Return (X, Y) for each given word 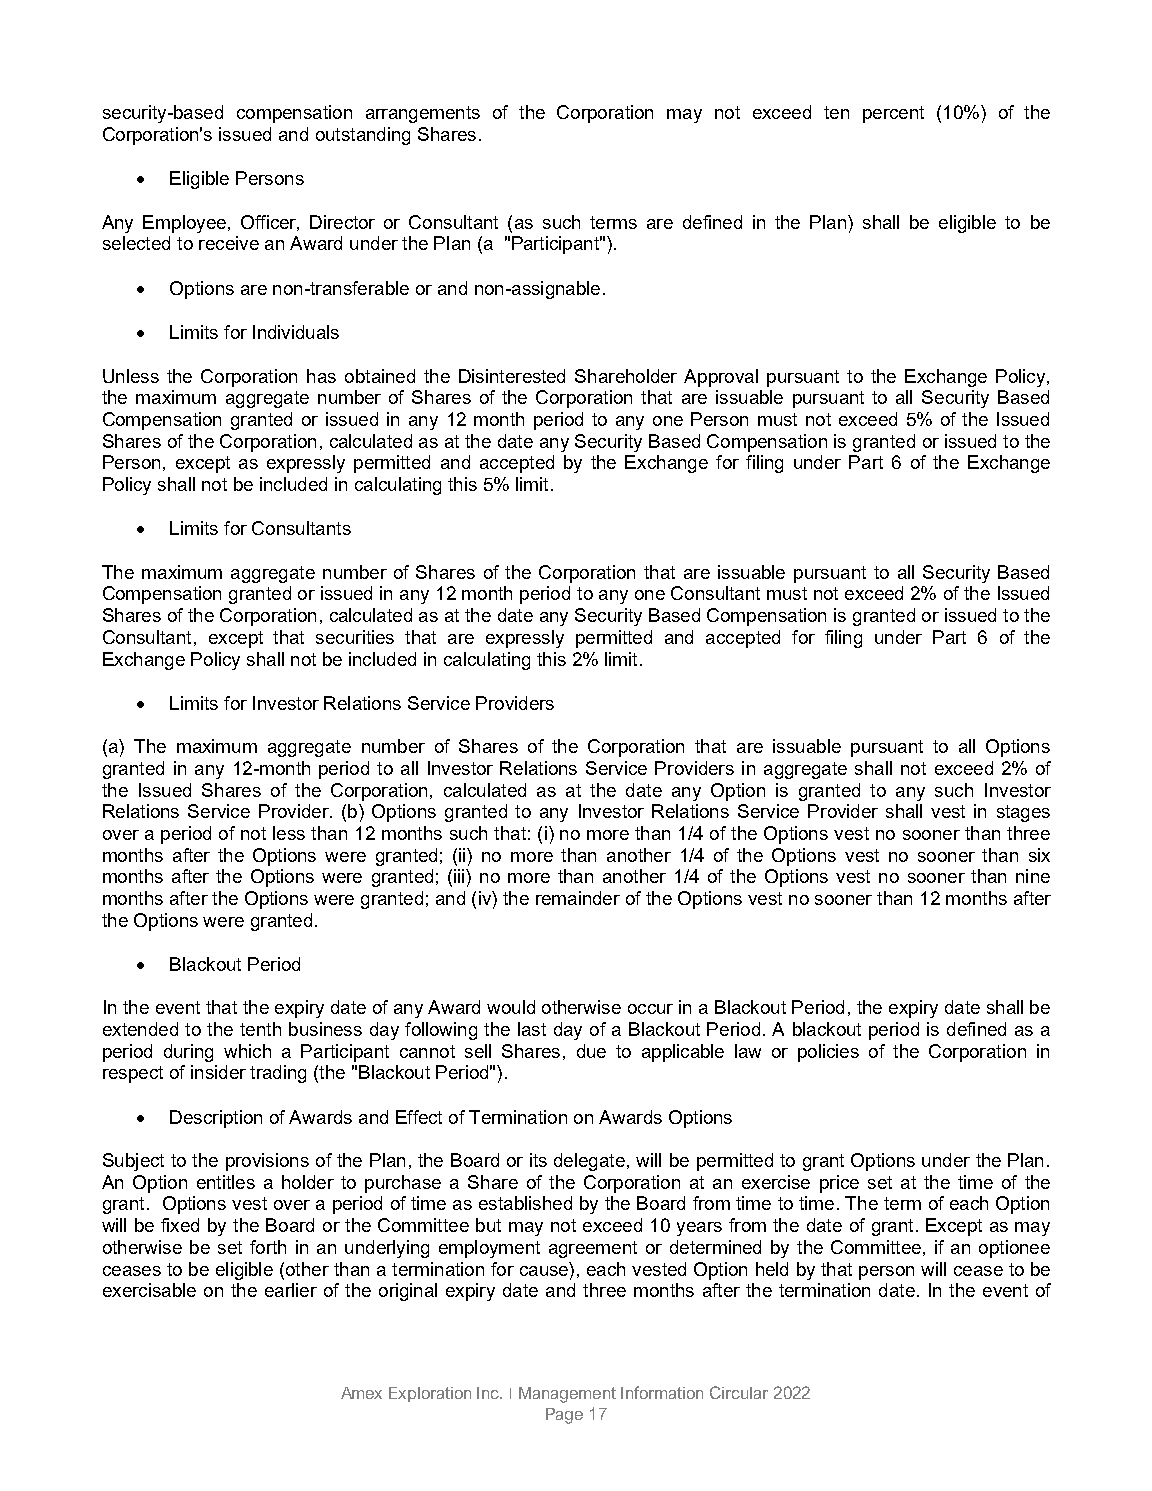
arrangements (423, 114)
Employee (184, 224)
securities (355, 637)
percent (893, 114)
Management (567, 1395)
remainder (578, 898)
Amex (361, 1393)
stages (1023, 813)
